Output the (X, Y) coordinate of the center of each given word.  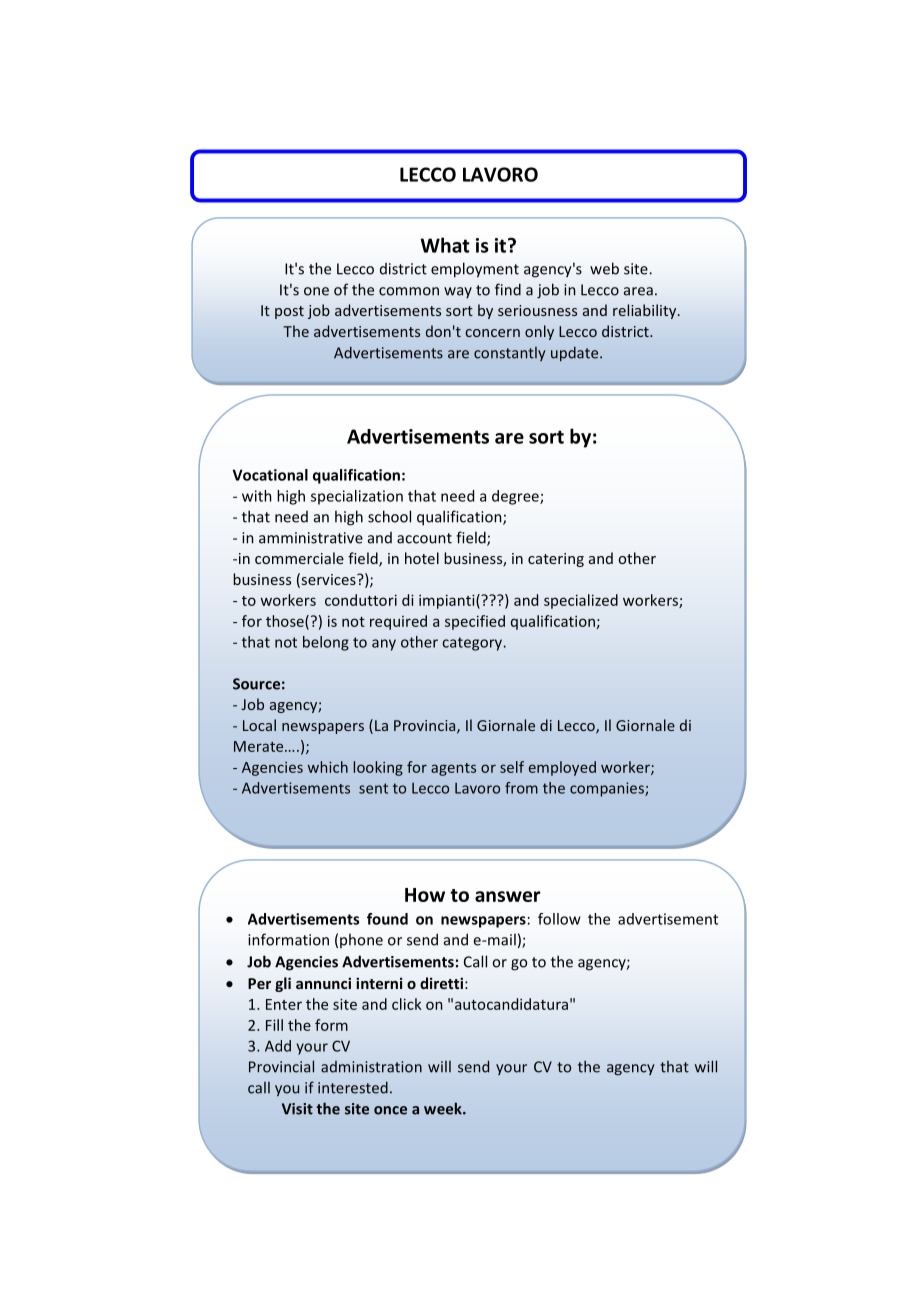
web (604, 268)
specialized (581, 601)
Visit (297, 1109)
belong (326, 643)
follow (559, 919)
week (444, 1108)
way (458, 292)
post (289, 312)
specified (475, 622)
